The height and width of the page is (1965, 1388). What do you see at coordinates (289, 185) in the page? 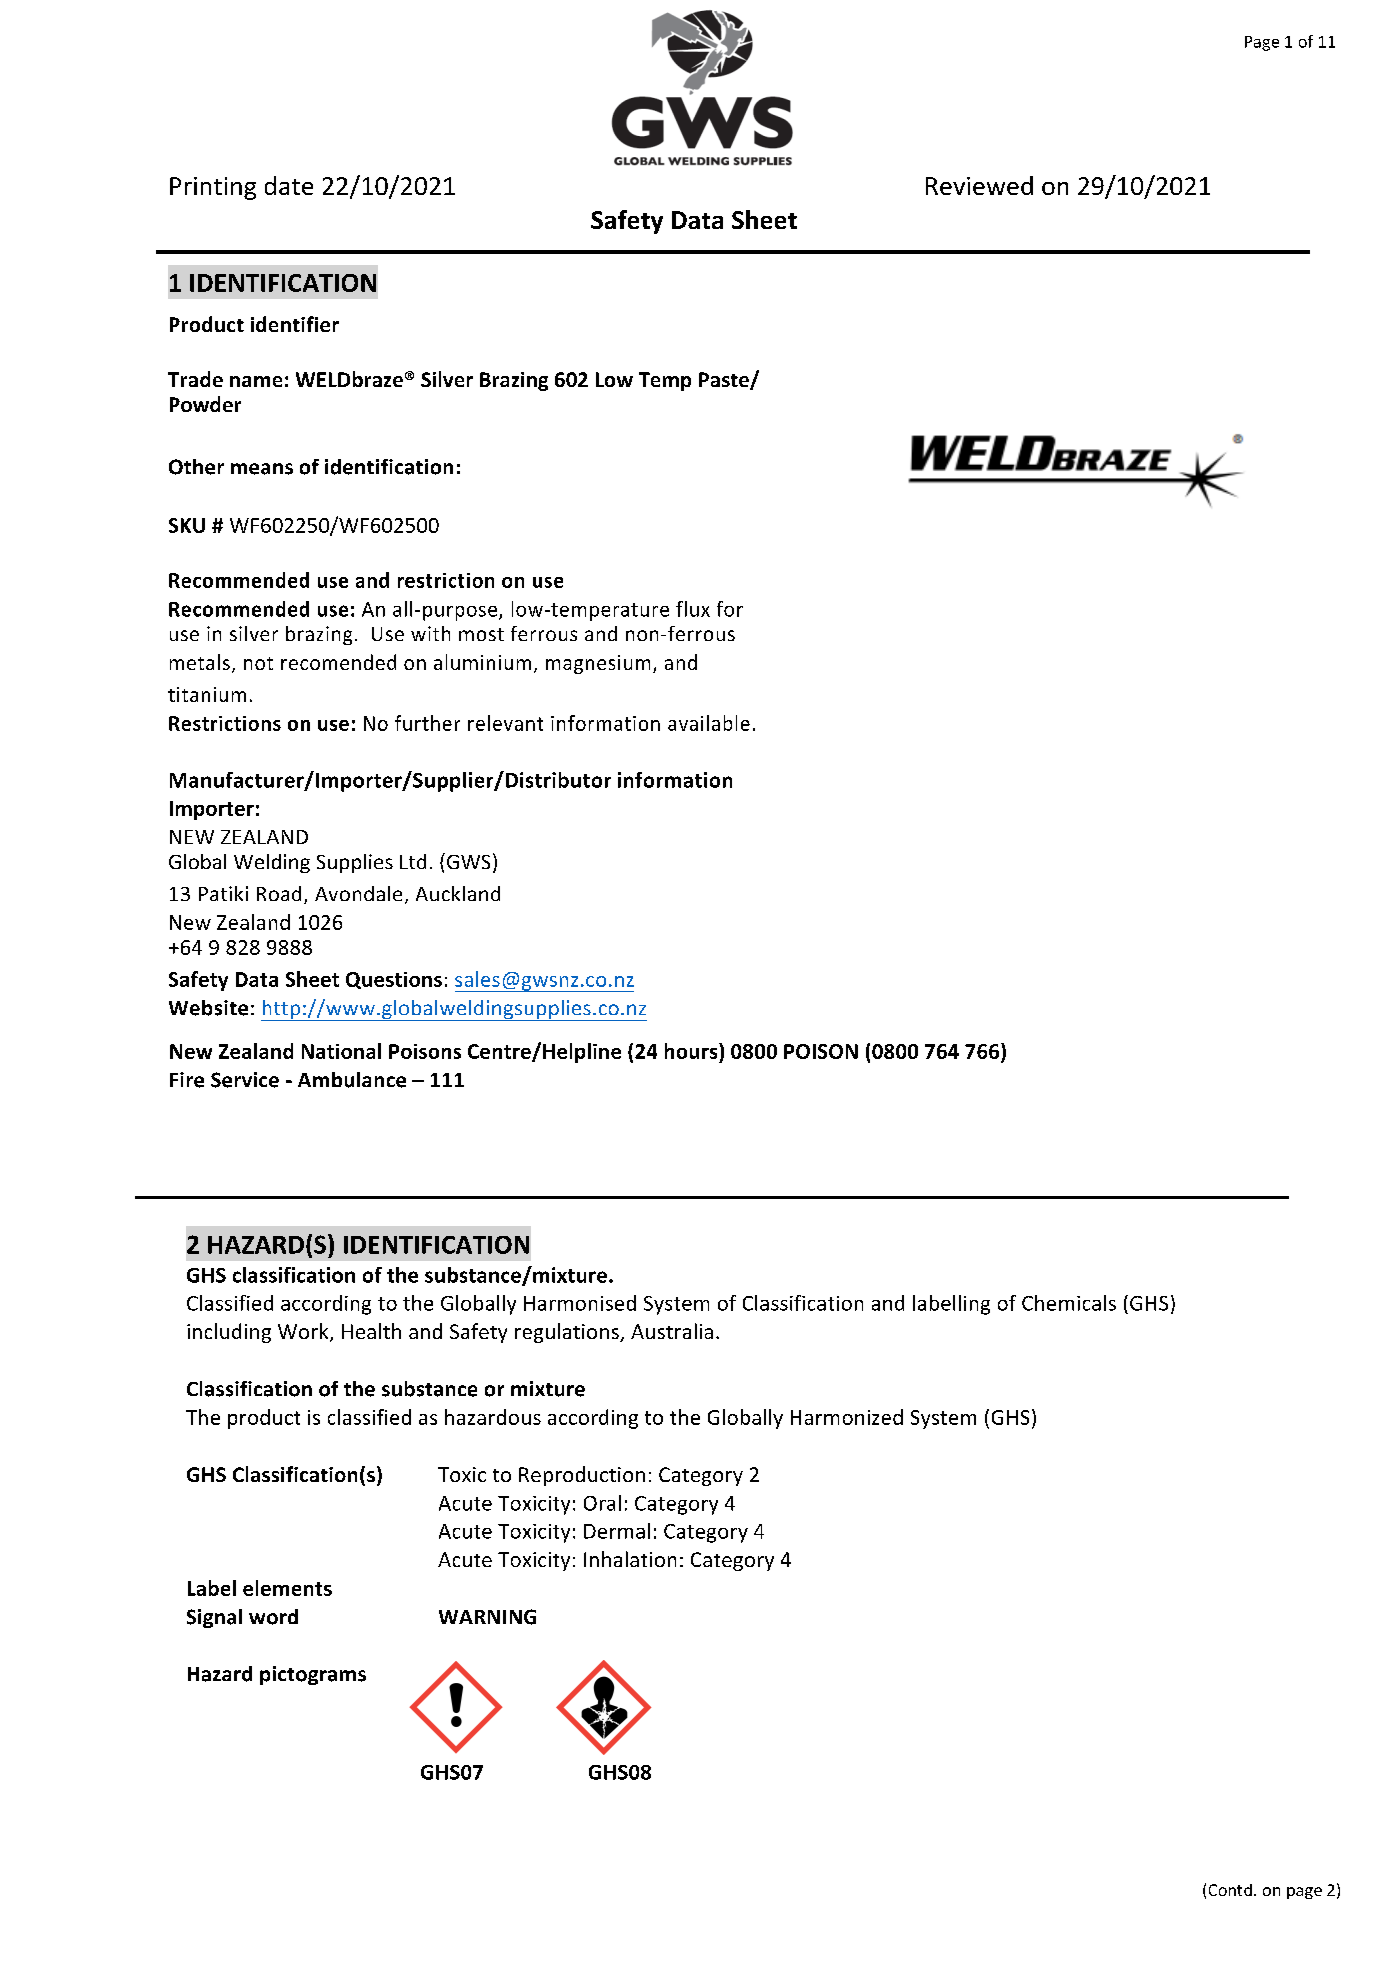
I see `date` at bounding box center [289, 185].
